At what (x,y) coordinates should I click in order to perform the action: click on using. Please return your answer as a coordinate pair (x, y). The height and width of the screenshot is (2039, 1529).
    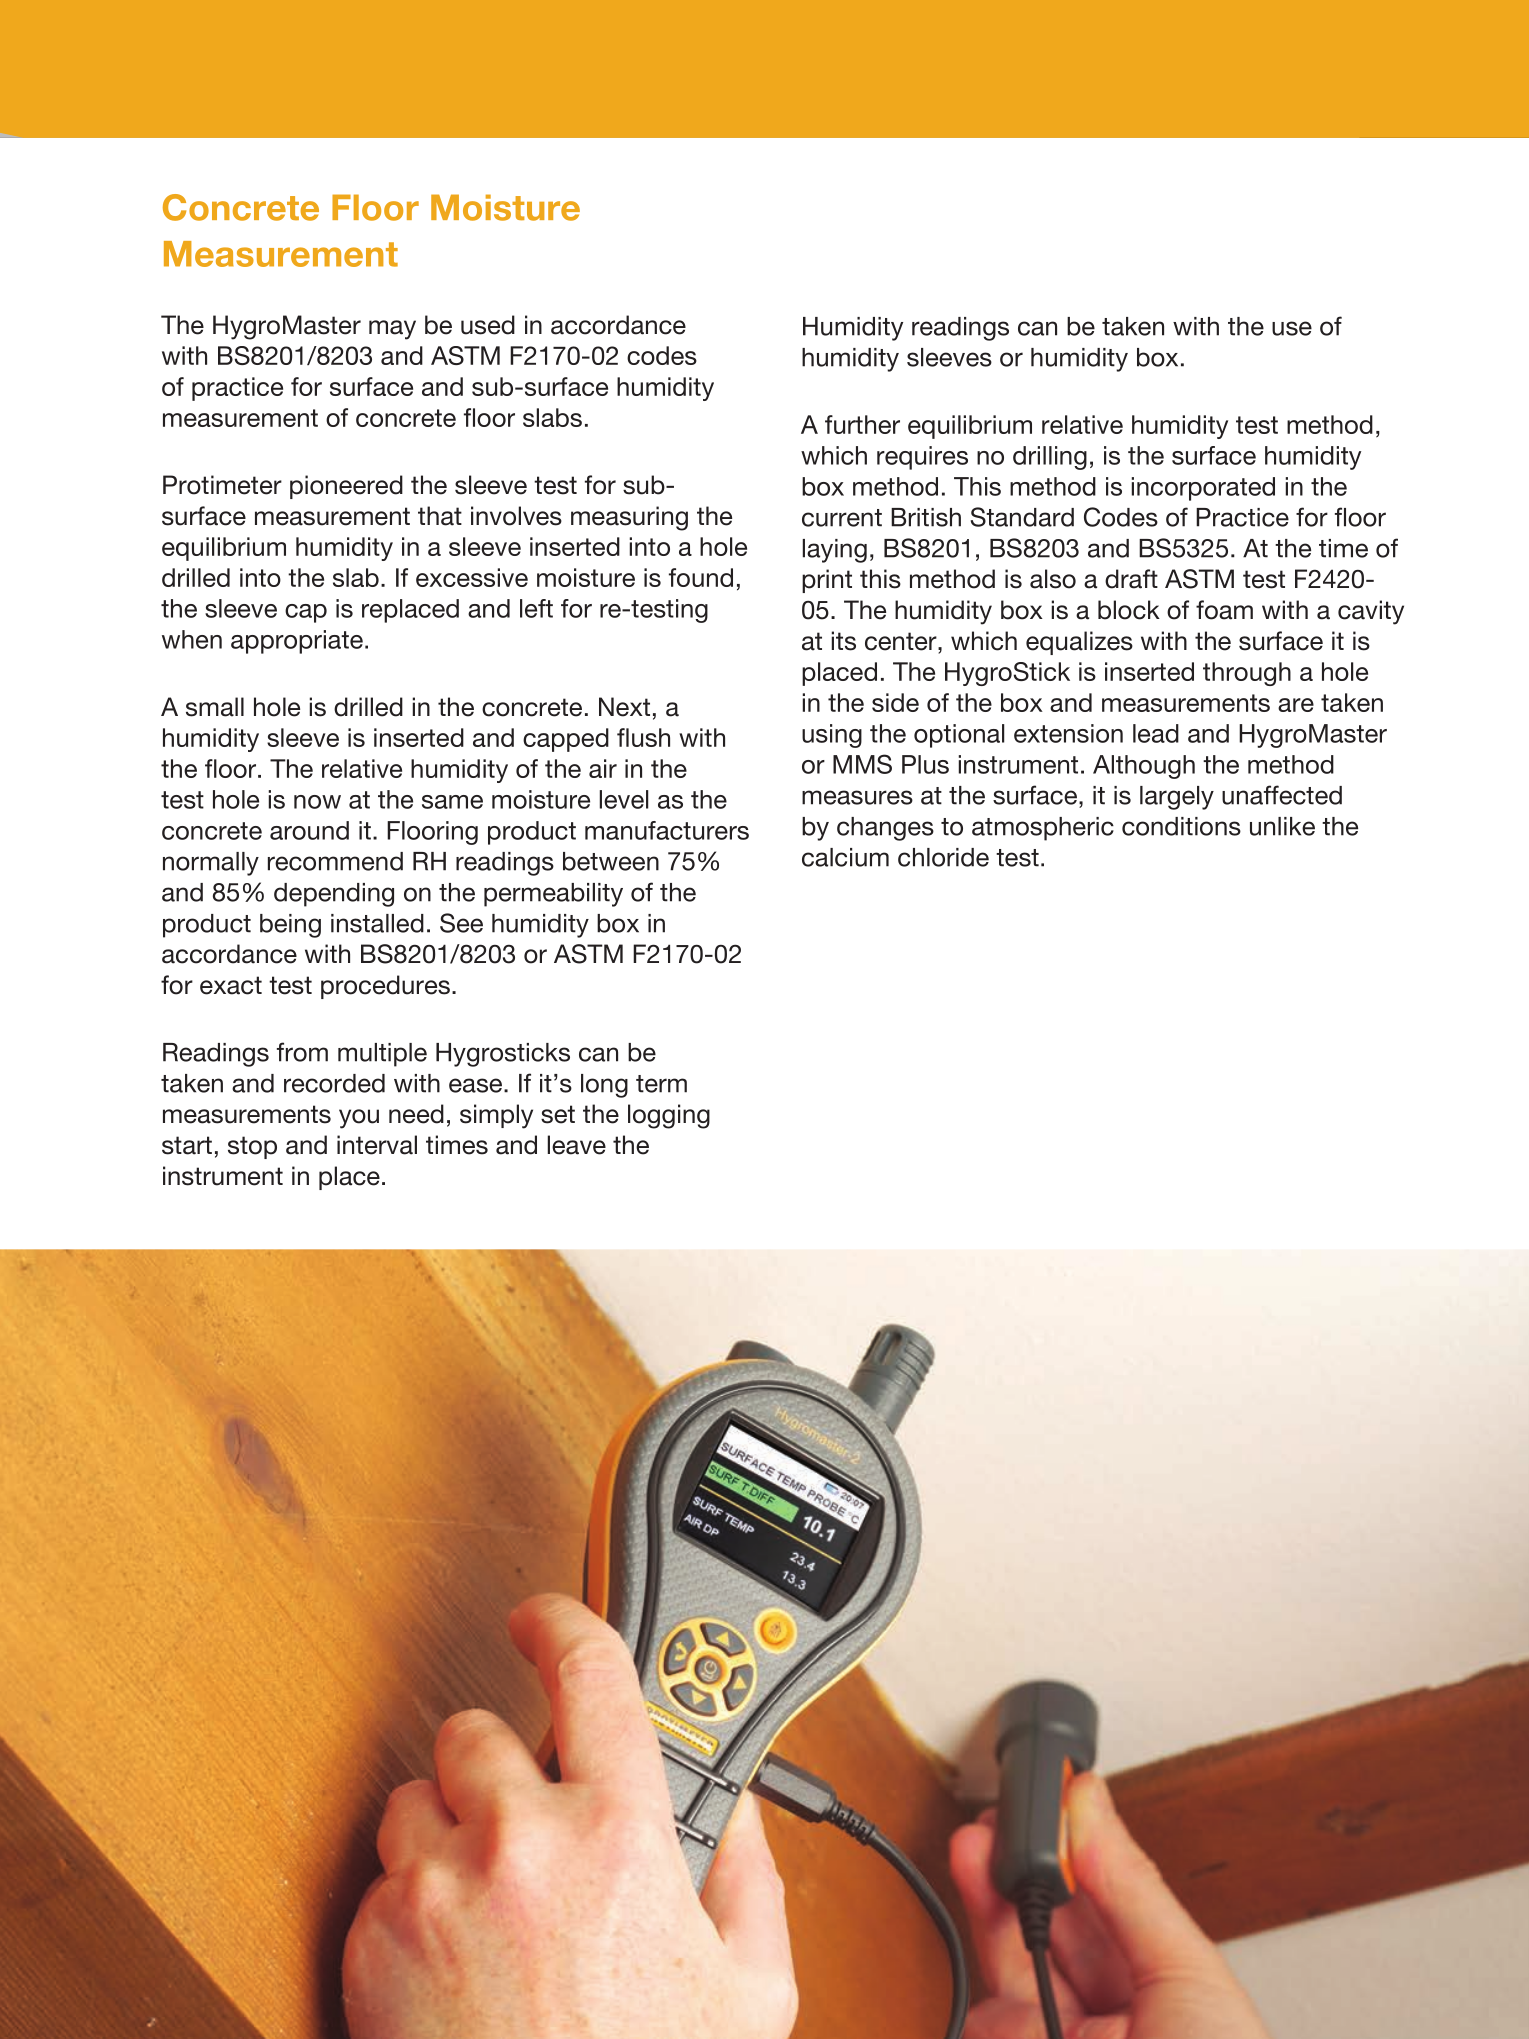
    Looking at the image, I should click on (832, 736).
